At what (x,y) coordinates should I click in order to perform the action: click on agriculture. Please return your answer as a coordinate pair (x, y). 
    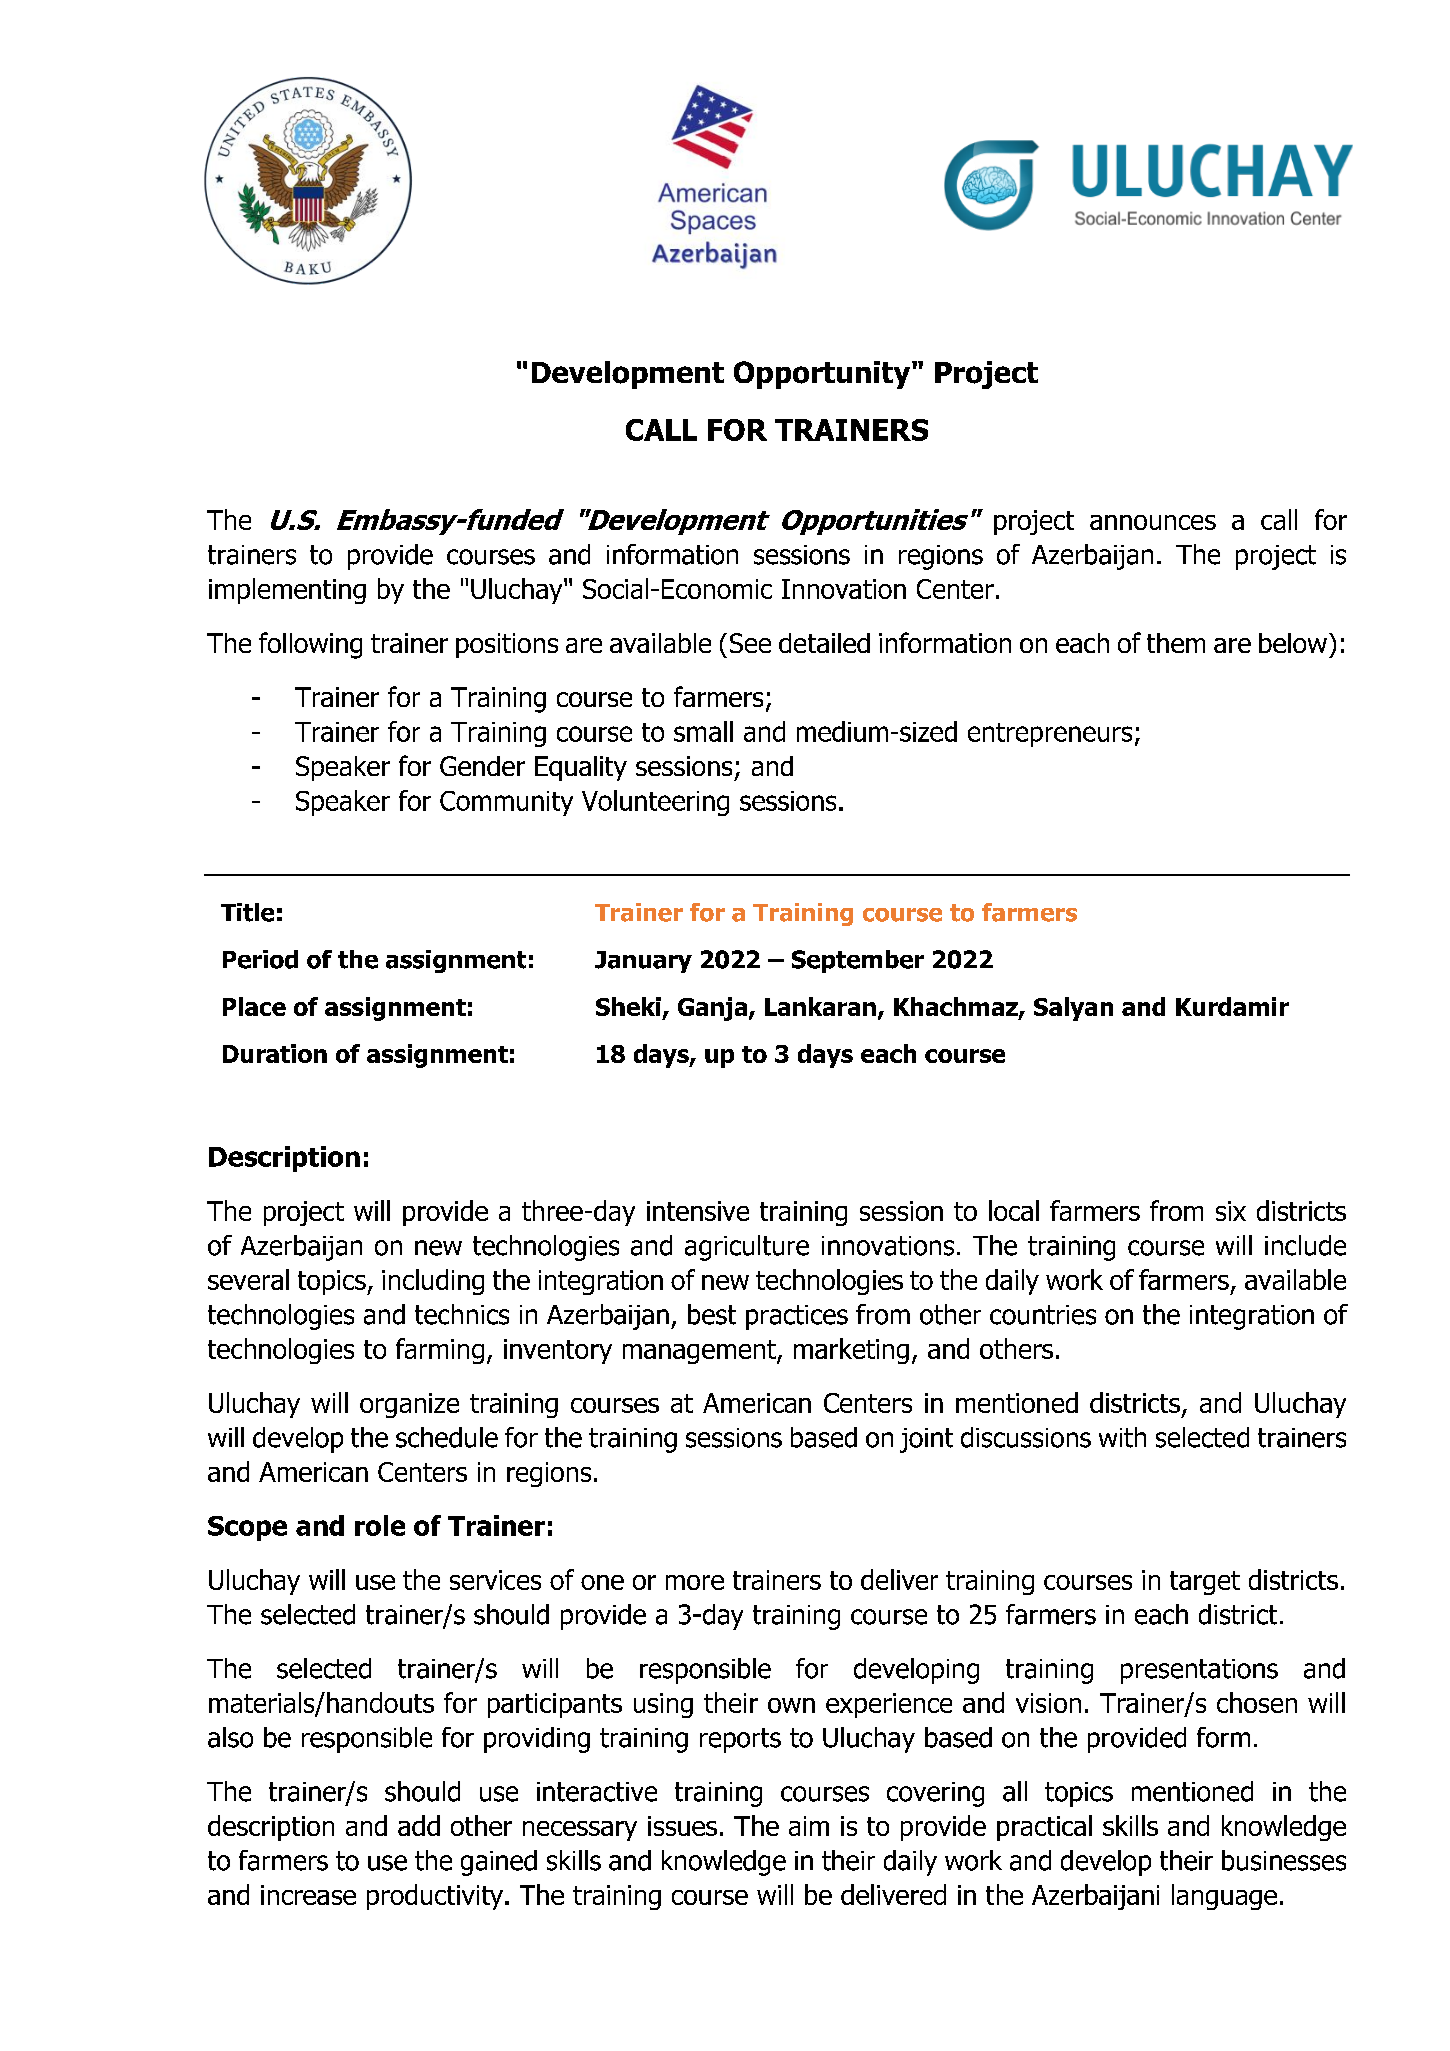
    Looking at the image, I should click on (747, 1248).
